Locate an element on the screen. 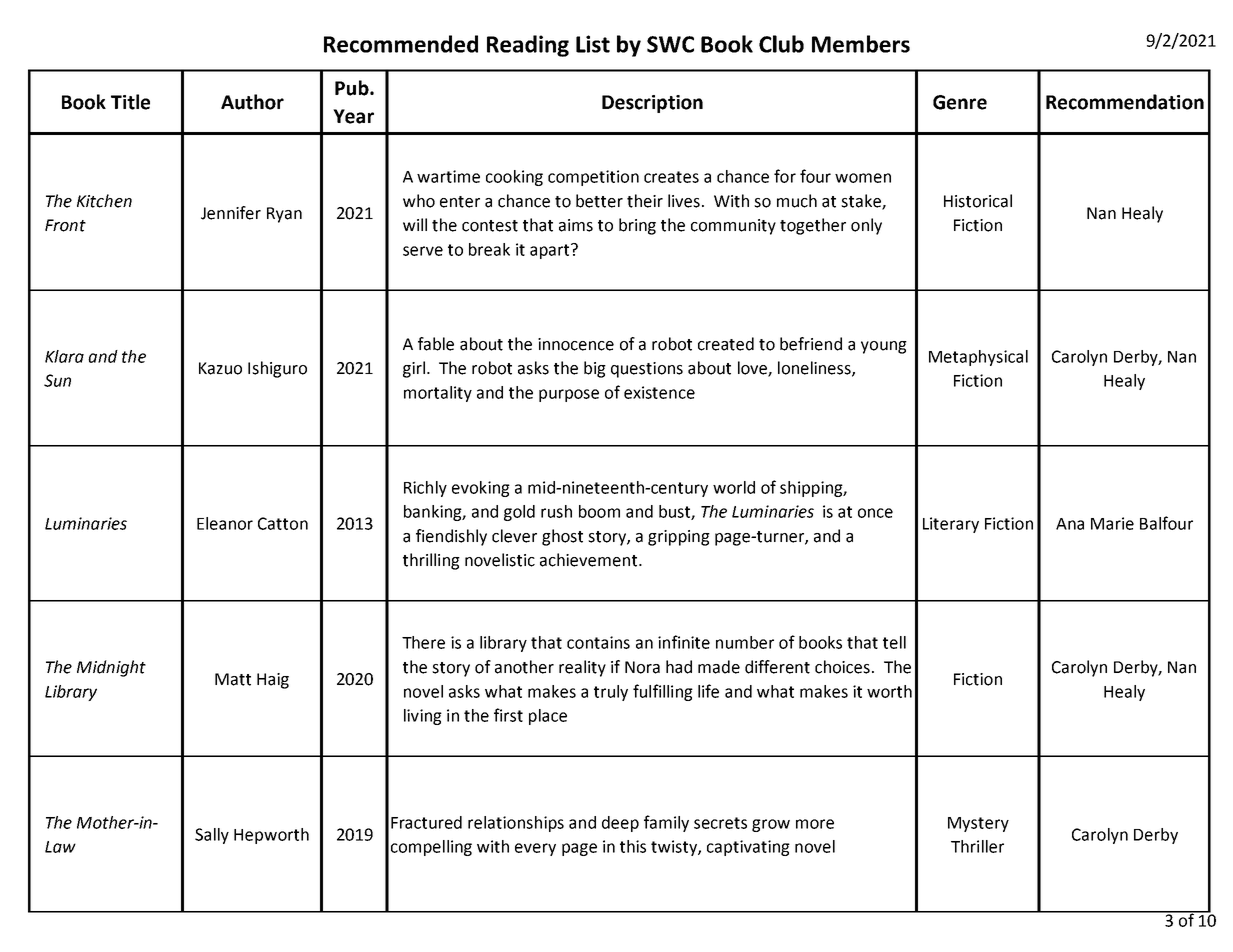 The width and height of the screenshot is (1233, 952). Eleanor is located at coordinates (225, 523).
